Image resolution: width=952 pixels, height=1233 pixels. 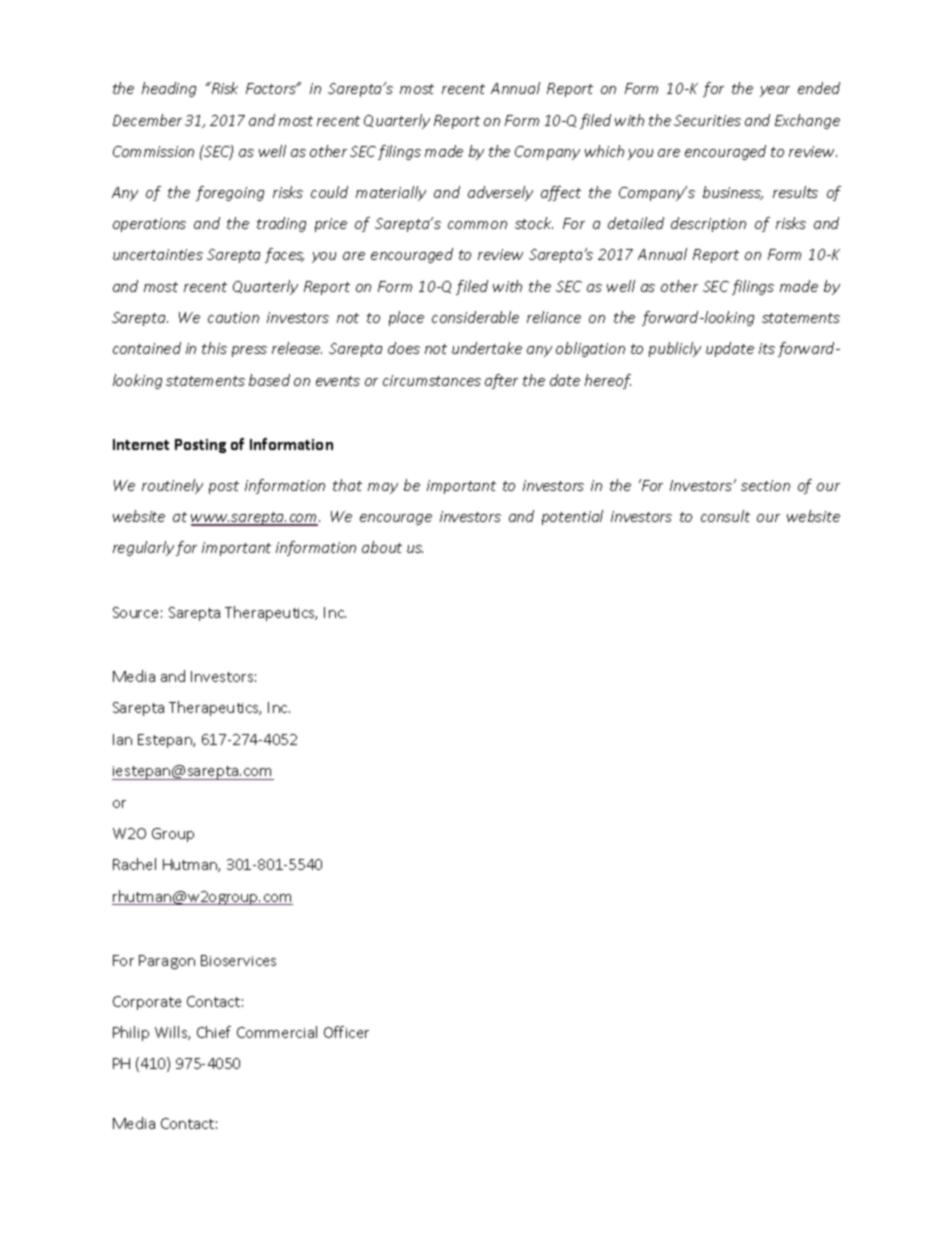 What do you see at coordinates (767, 348) in the document?
I see `its` at bounding box center [767, 348].
